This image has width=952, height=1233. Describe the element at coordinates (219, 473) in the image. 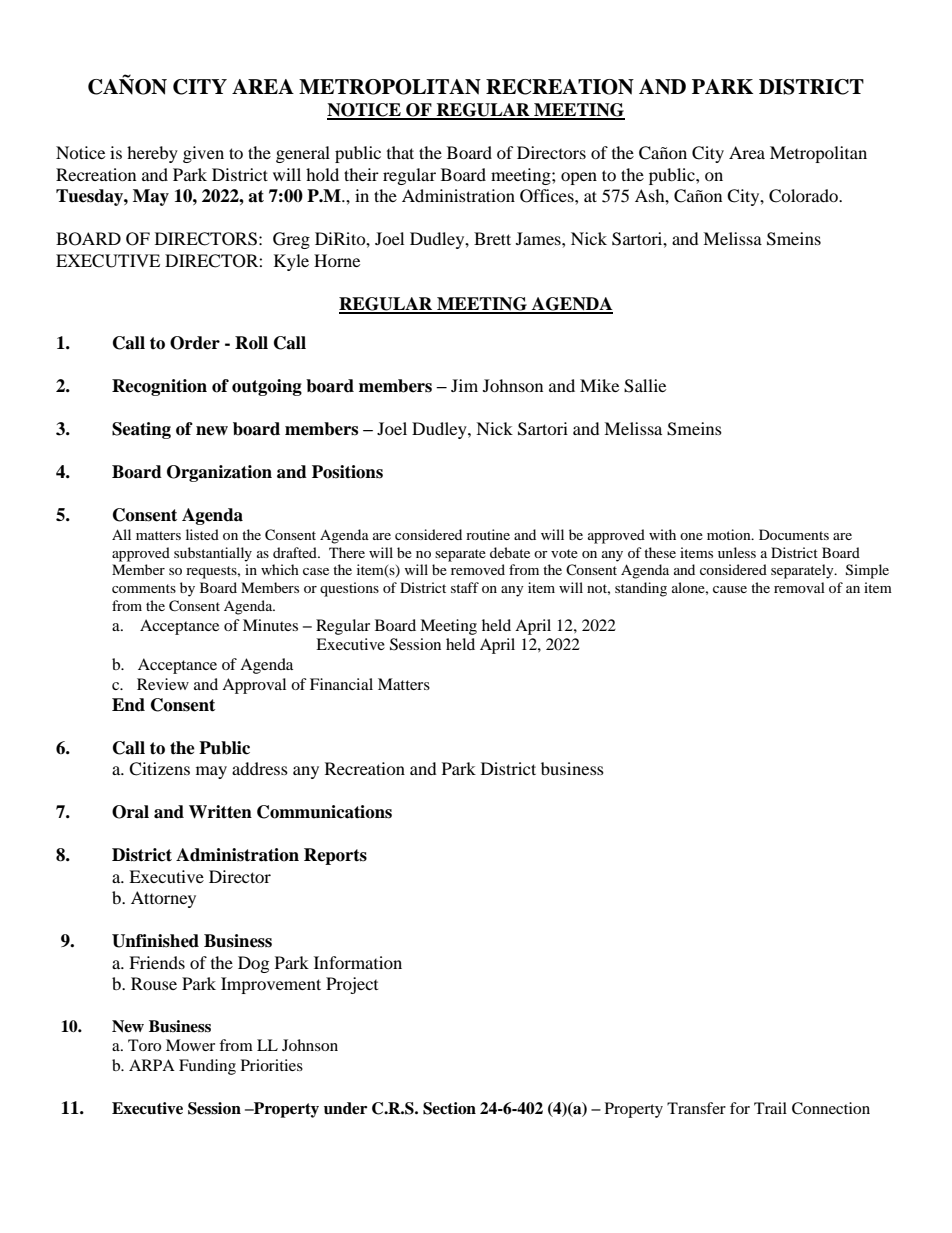

I see `Organization` at that location.
